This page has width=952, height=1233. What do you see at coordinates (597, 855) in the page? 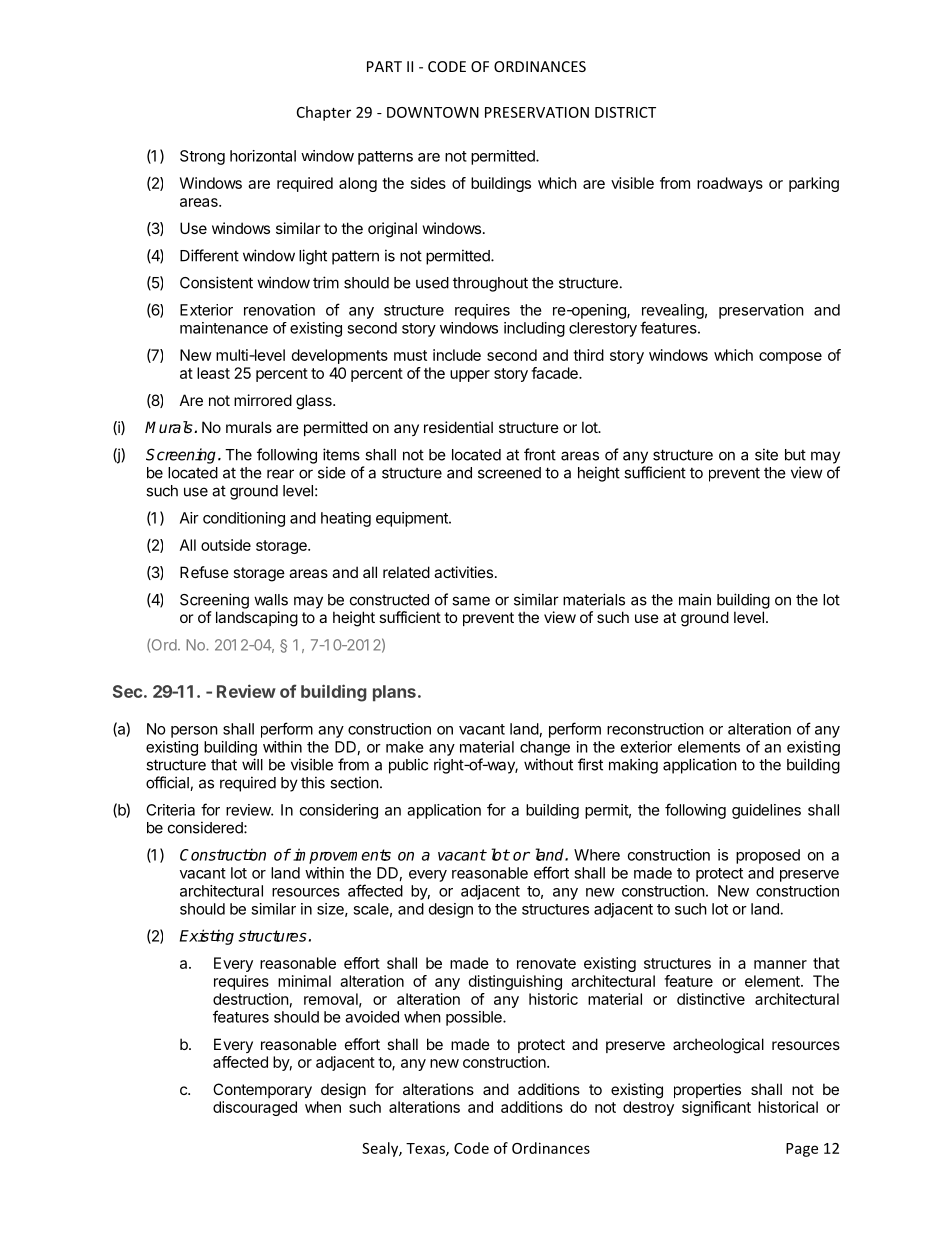
I see `Where` at bounding box center [597, 855].
